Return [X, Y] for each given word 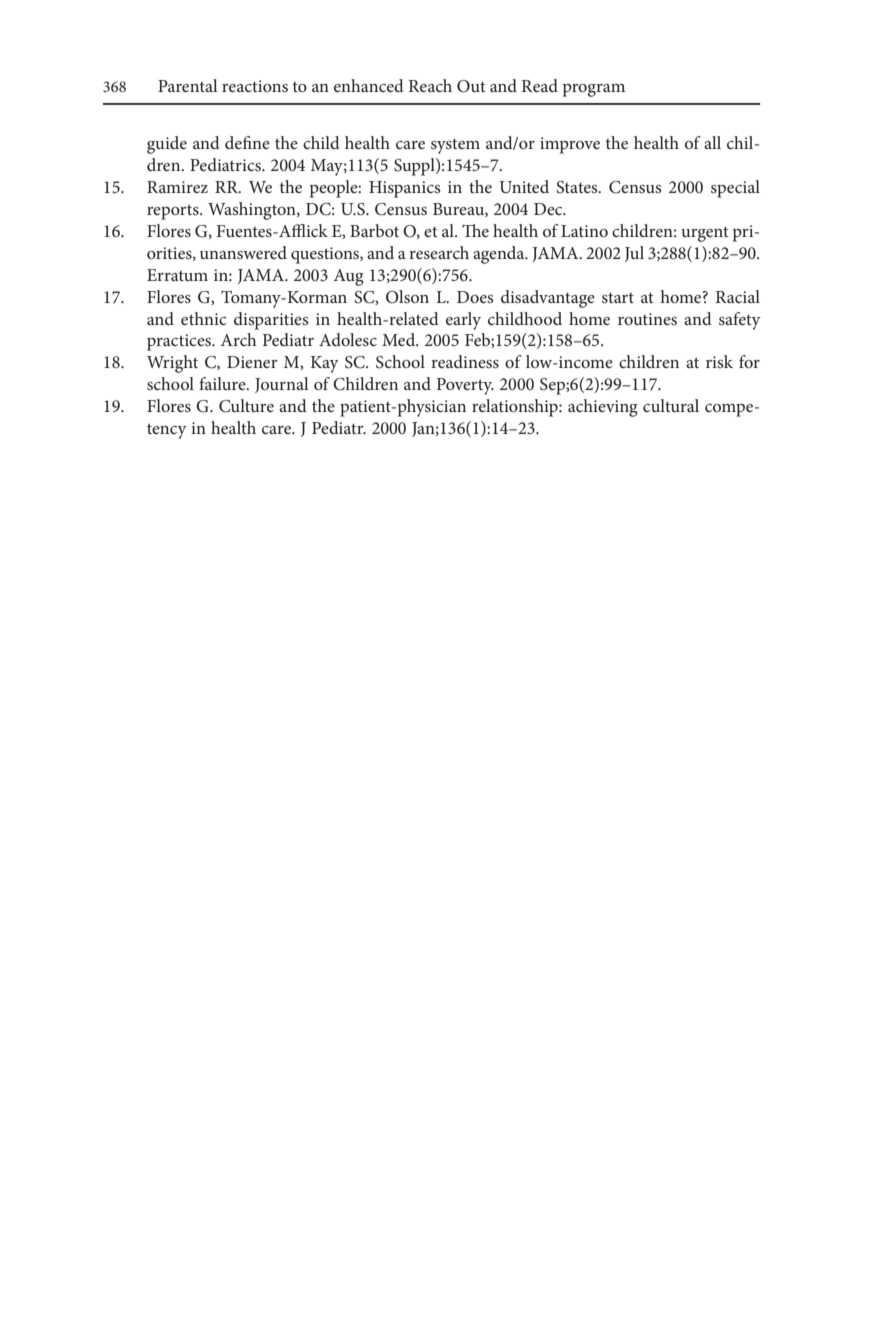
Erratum [177, 275]
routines [647, 319]
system [455, 146]
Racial [738, 296]
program [594, 90]
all [712, 142]
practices [180, 342]
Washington [253, 211]
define [247, 142]
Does [475, 297]
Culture [246, 406]
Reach [430, 85]
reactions [255, 86]
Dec [549, 209]
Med [400, 339]
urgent [705, 234]
